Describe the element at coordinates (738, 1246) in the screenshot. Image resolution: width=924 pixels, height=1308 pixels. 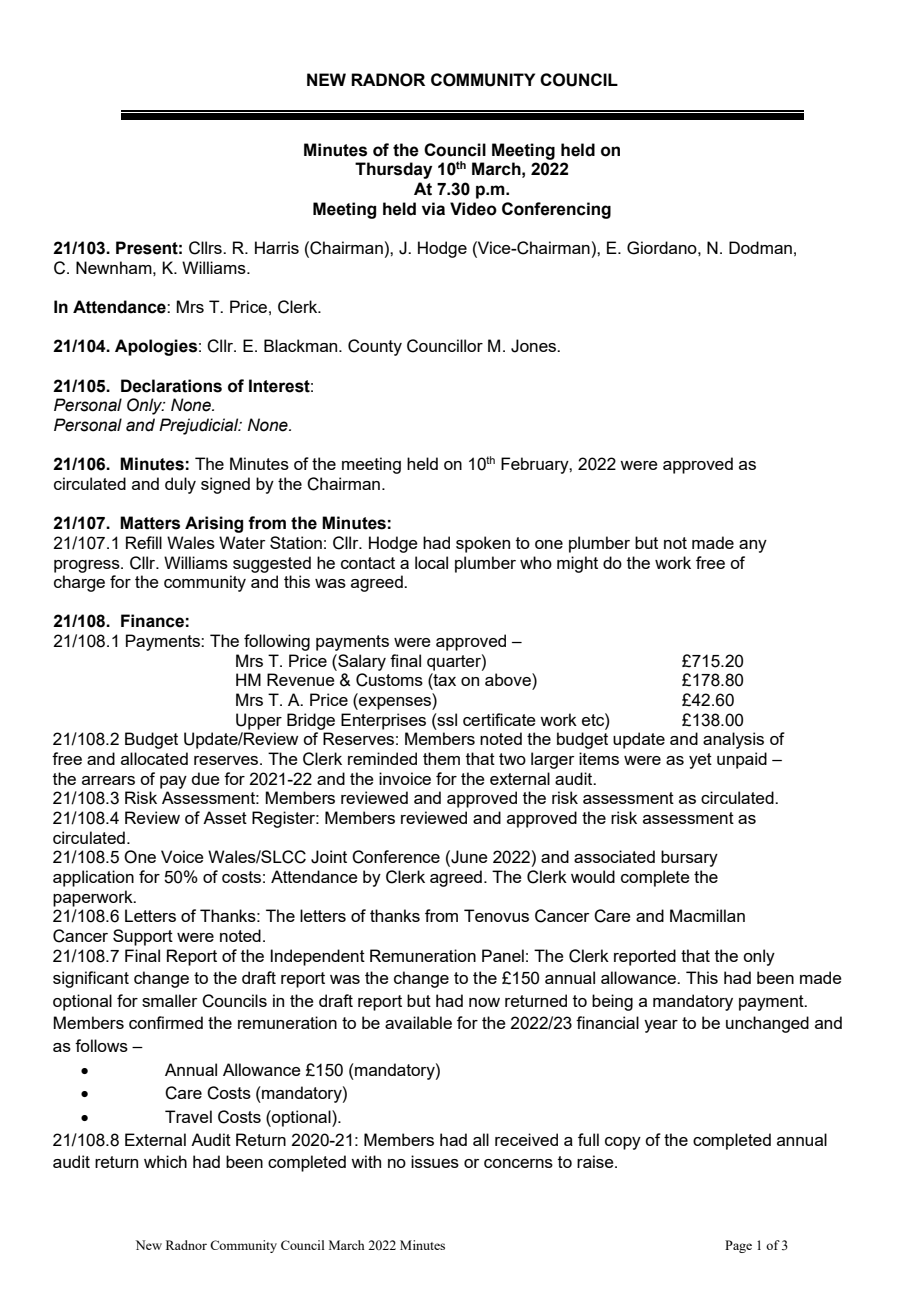
I see `Page` at that location.
